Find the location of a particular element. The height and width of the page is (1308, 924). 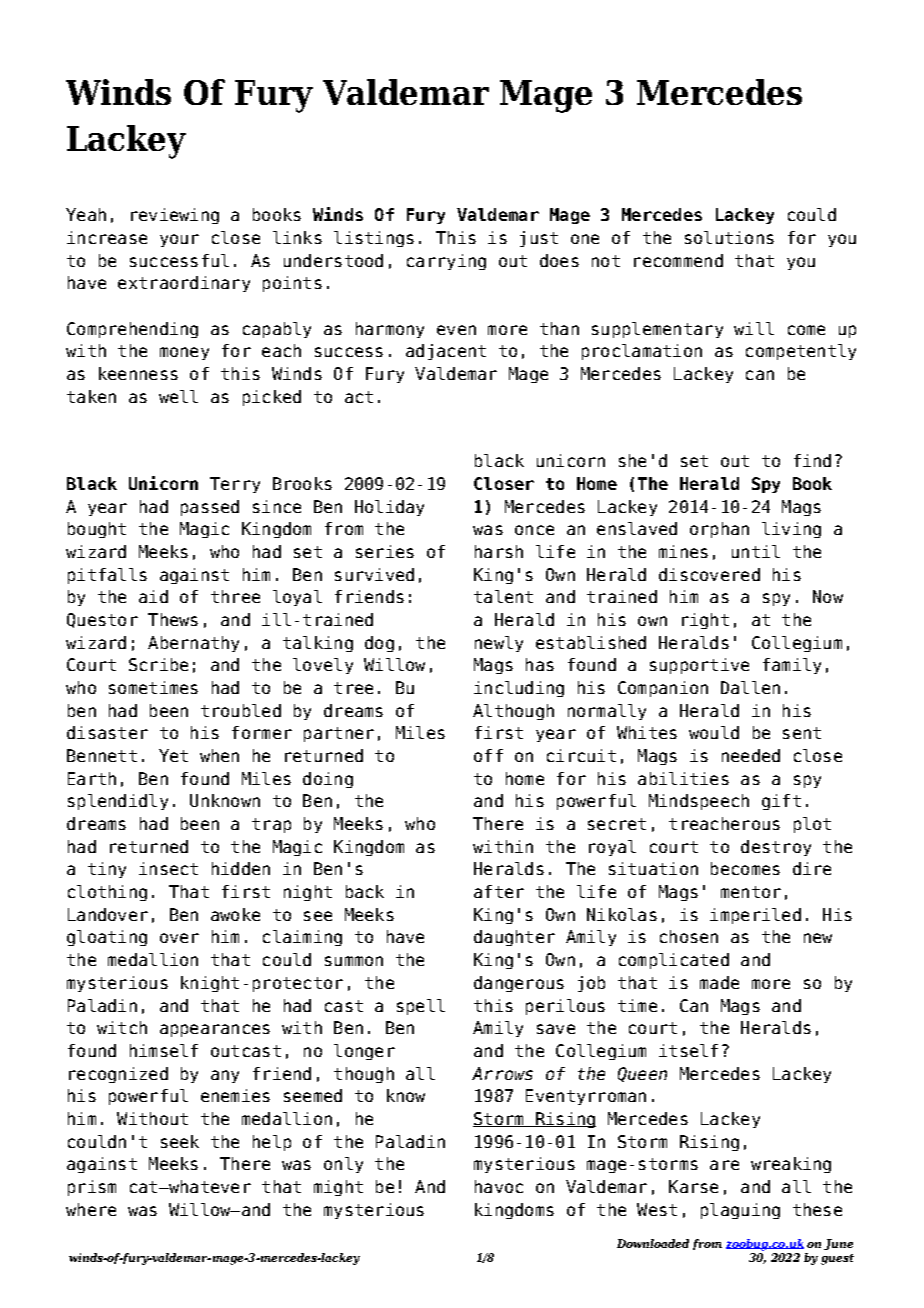

where is located at coordinates (91, 1209).
